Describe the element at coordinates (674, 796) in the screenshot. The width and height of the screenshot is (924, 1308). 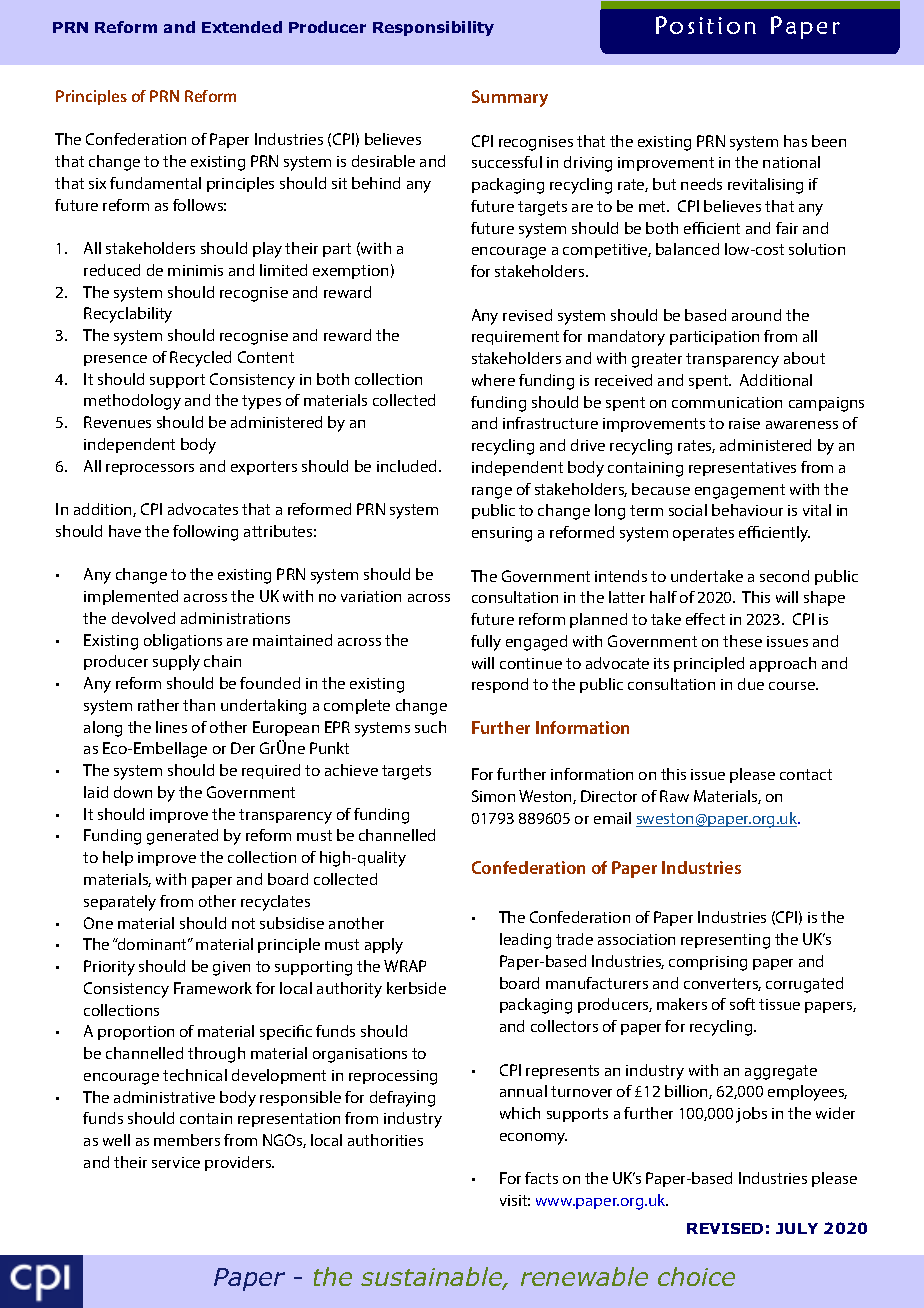
I see `Raw` at that location.
